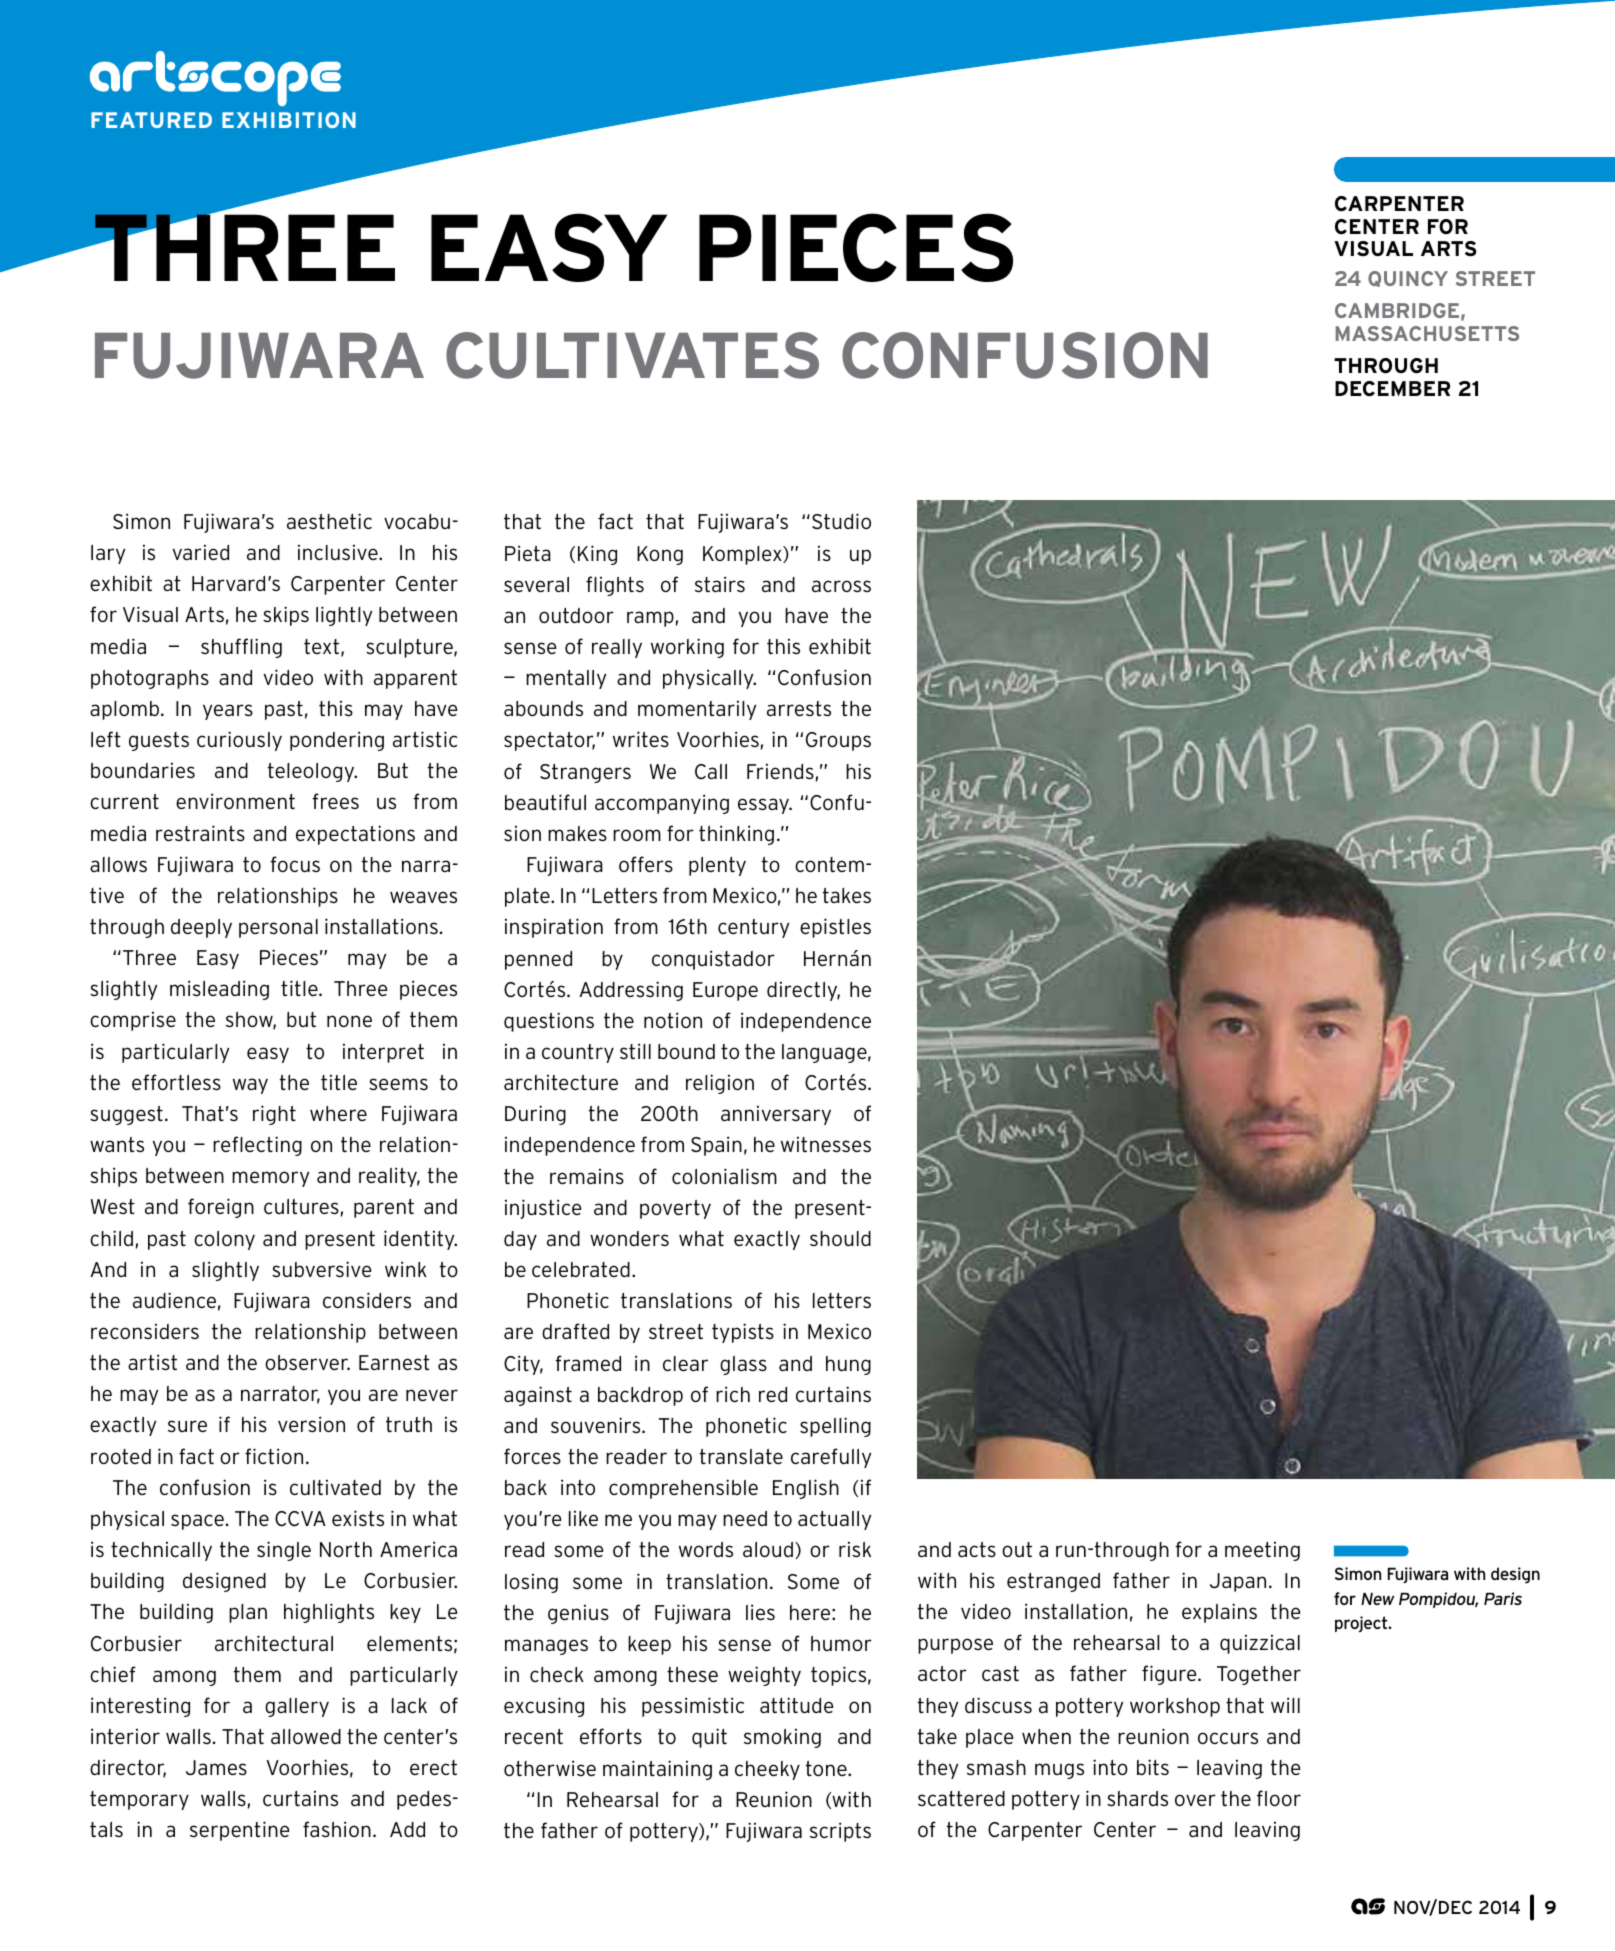 This page has height=1951, width=1615. What do you see at coordinates (1408, 279) in the page?
I see `QUINCY` at bounding box center [1408, 279].
